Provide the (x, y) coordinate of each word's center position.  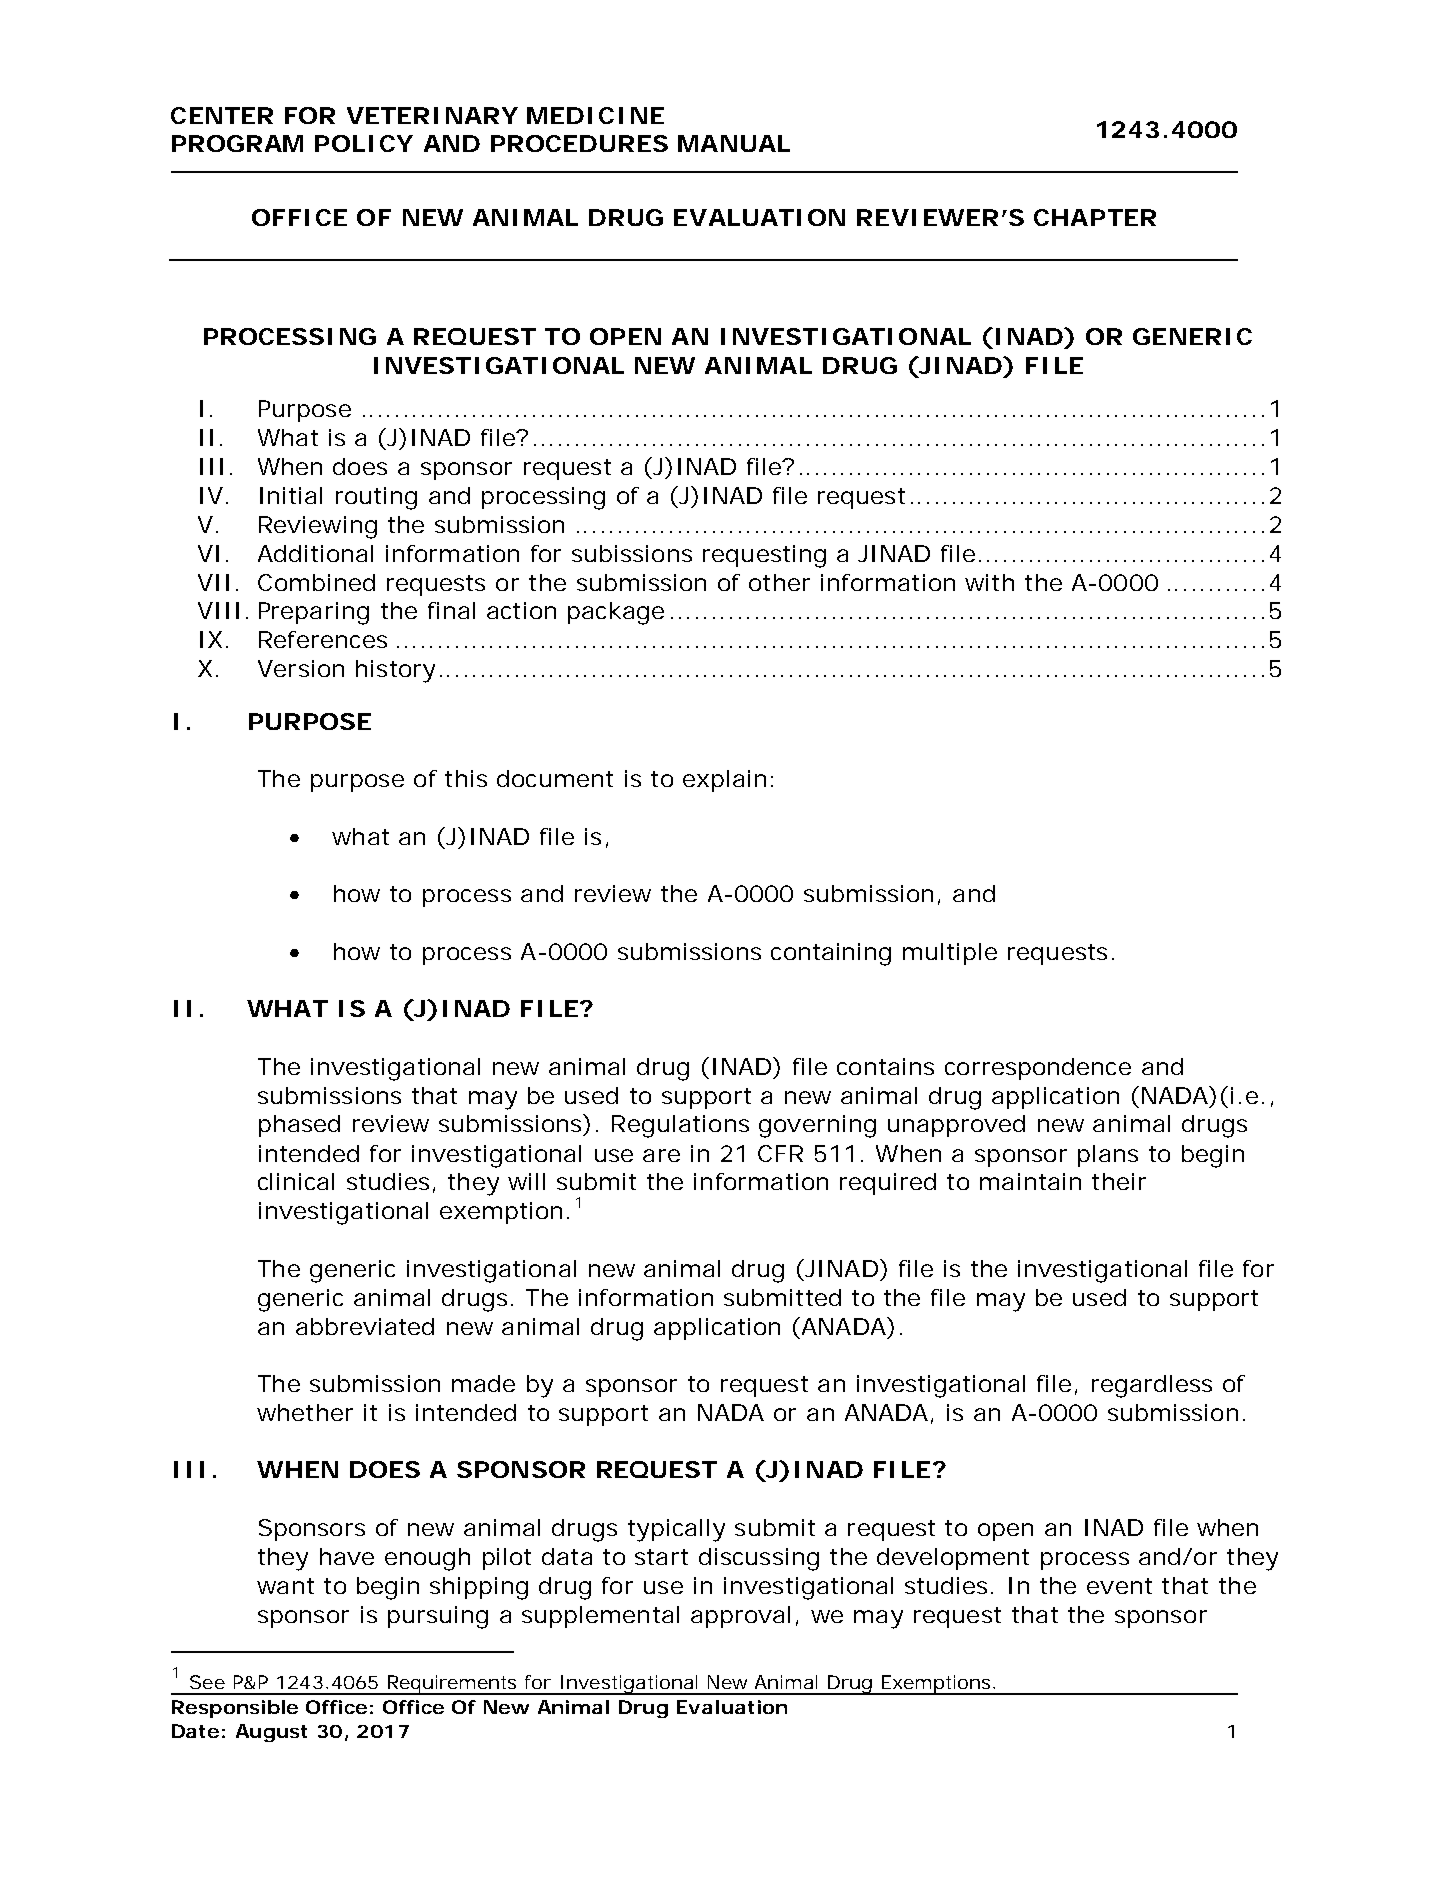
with (989, 582)
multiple (950, 954)
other (779, 582)
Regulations (680, 1126)
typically (676, 1530)
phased (299, 1126)
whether (305, 1412)
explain (724, 781)
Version (301, 668)
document (555, 778)
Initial (291, 495)
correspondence (1038, 1069)
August (271, 1733)
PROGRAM (237, 143)
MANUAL (734, 143)
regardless (1152, 1386)
